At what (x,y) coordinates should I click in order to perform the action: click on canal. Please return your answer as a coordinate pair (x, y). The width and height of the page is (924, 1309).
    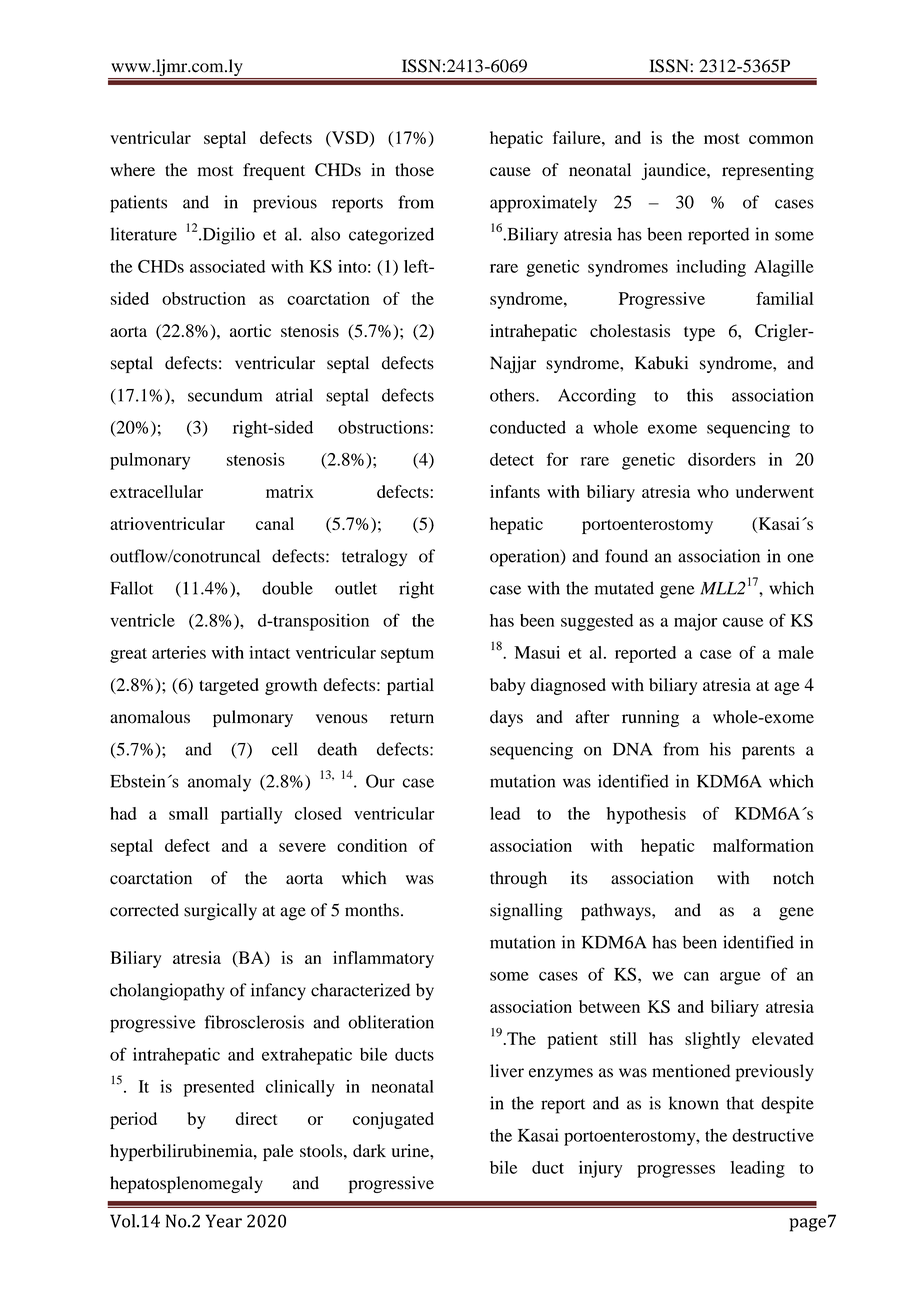
    Looking at the image, I should click on (275, 523).
